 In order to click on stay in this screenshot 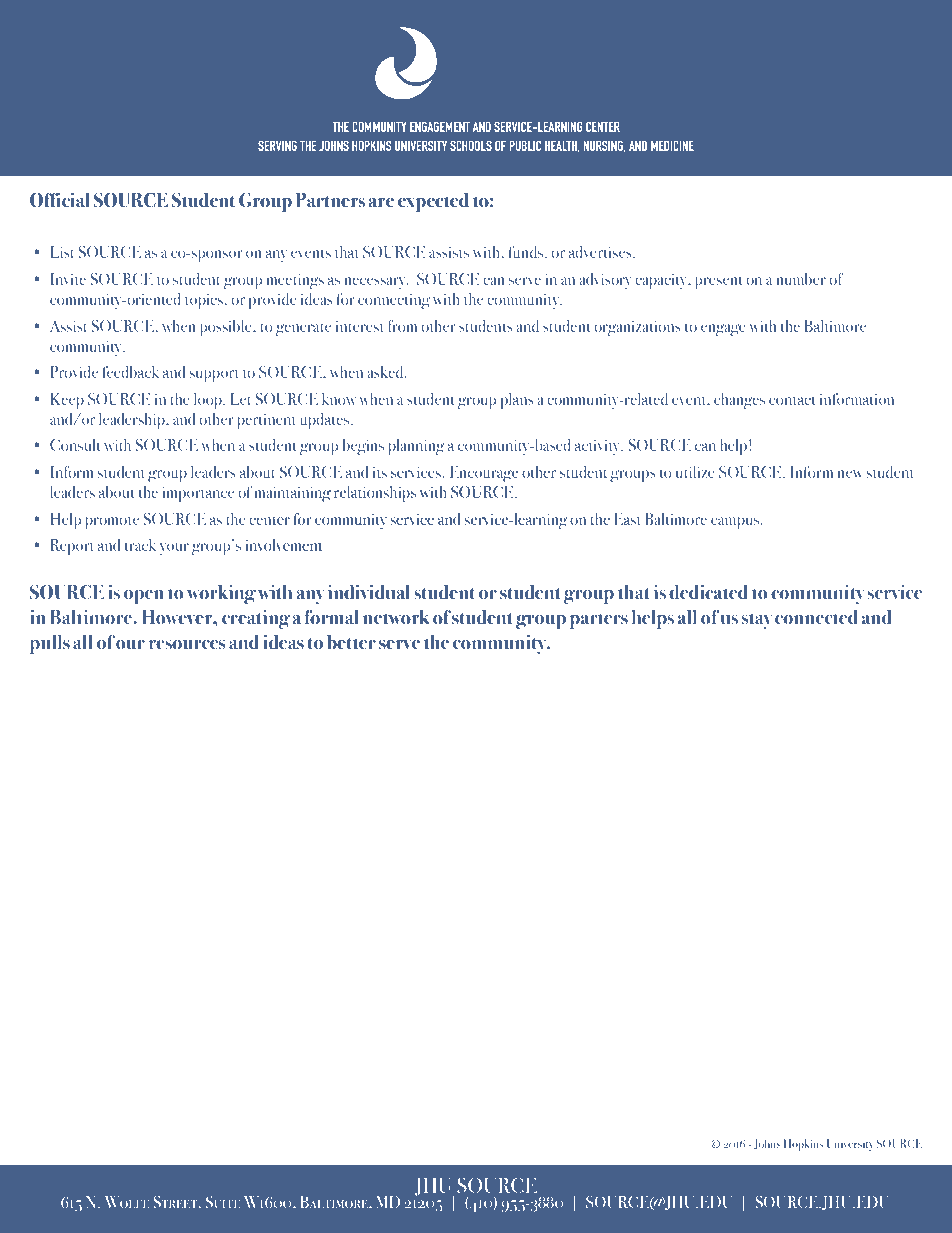, I will do `click(757, 621)`.
